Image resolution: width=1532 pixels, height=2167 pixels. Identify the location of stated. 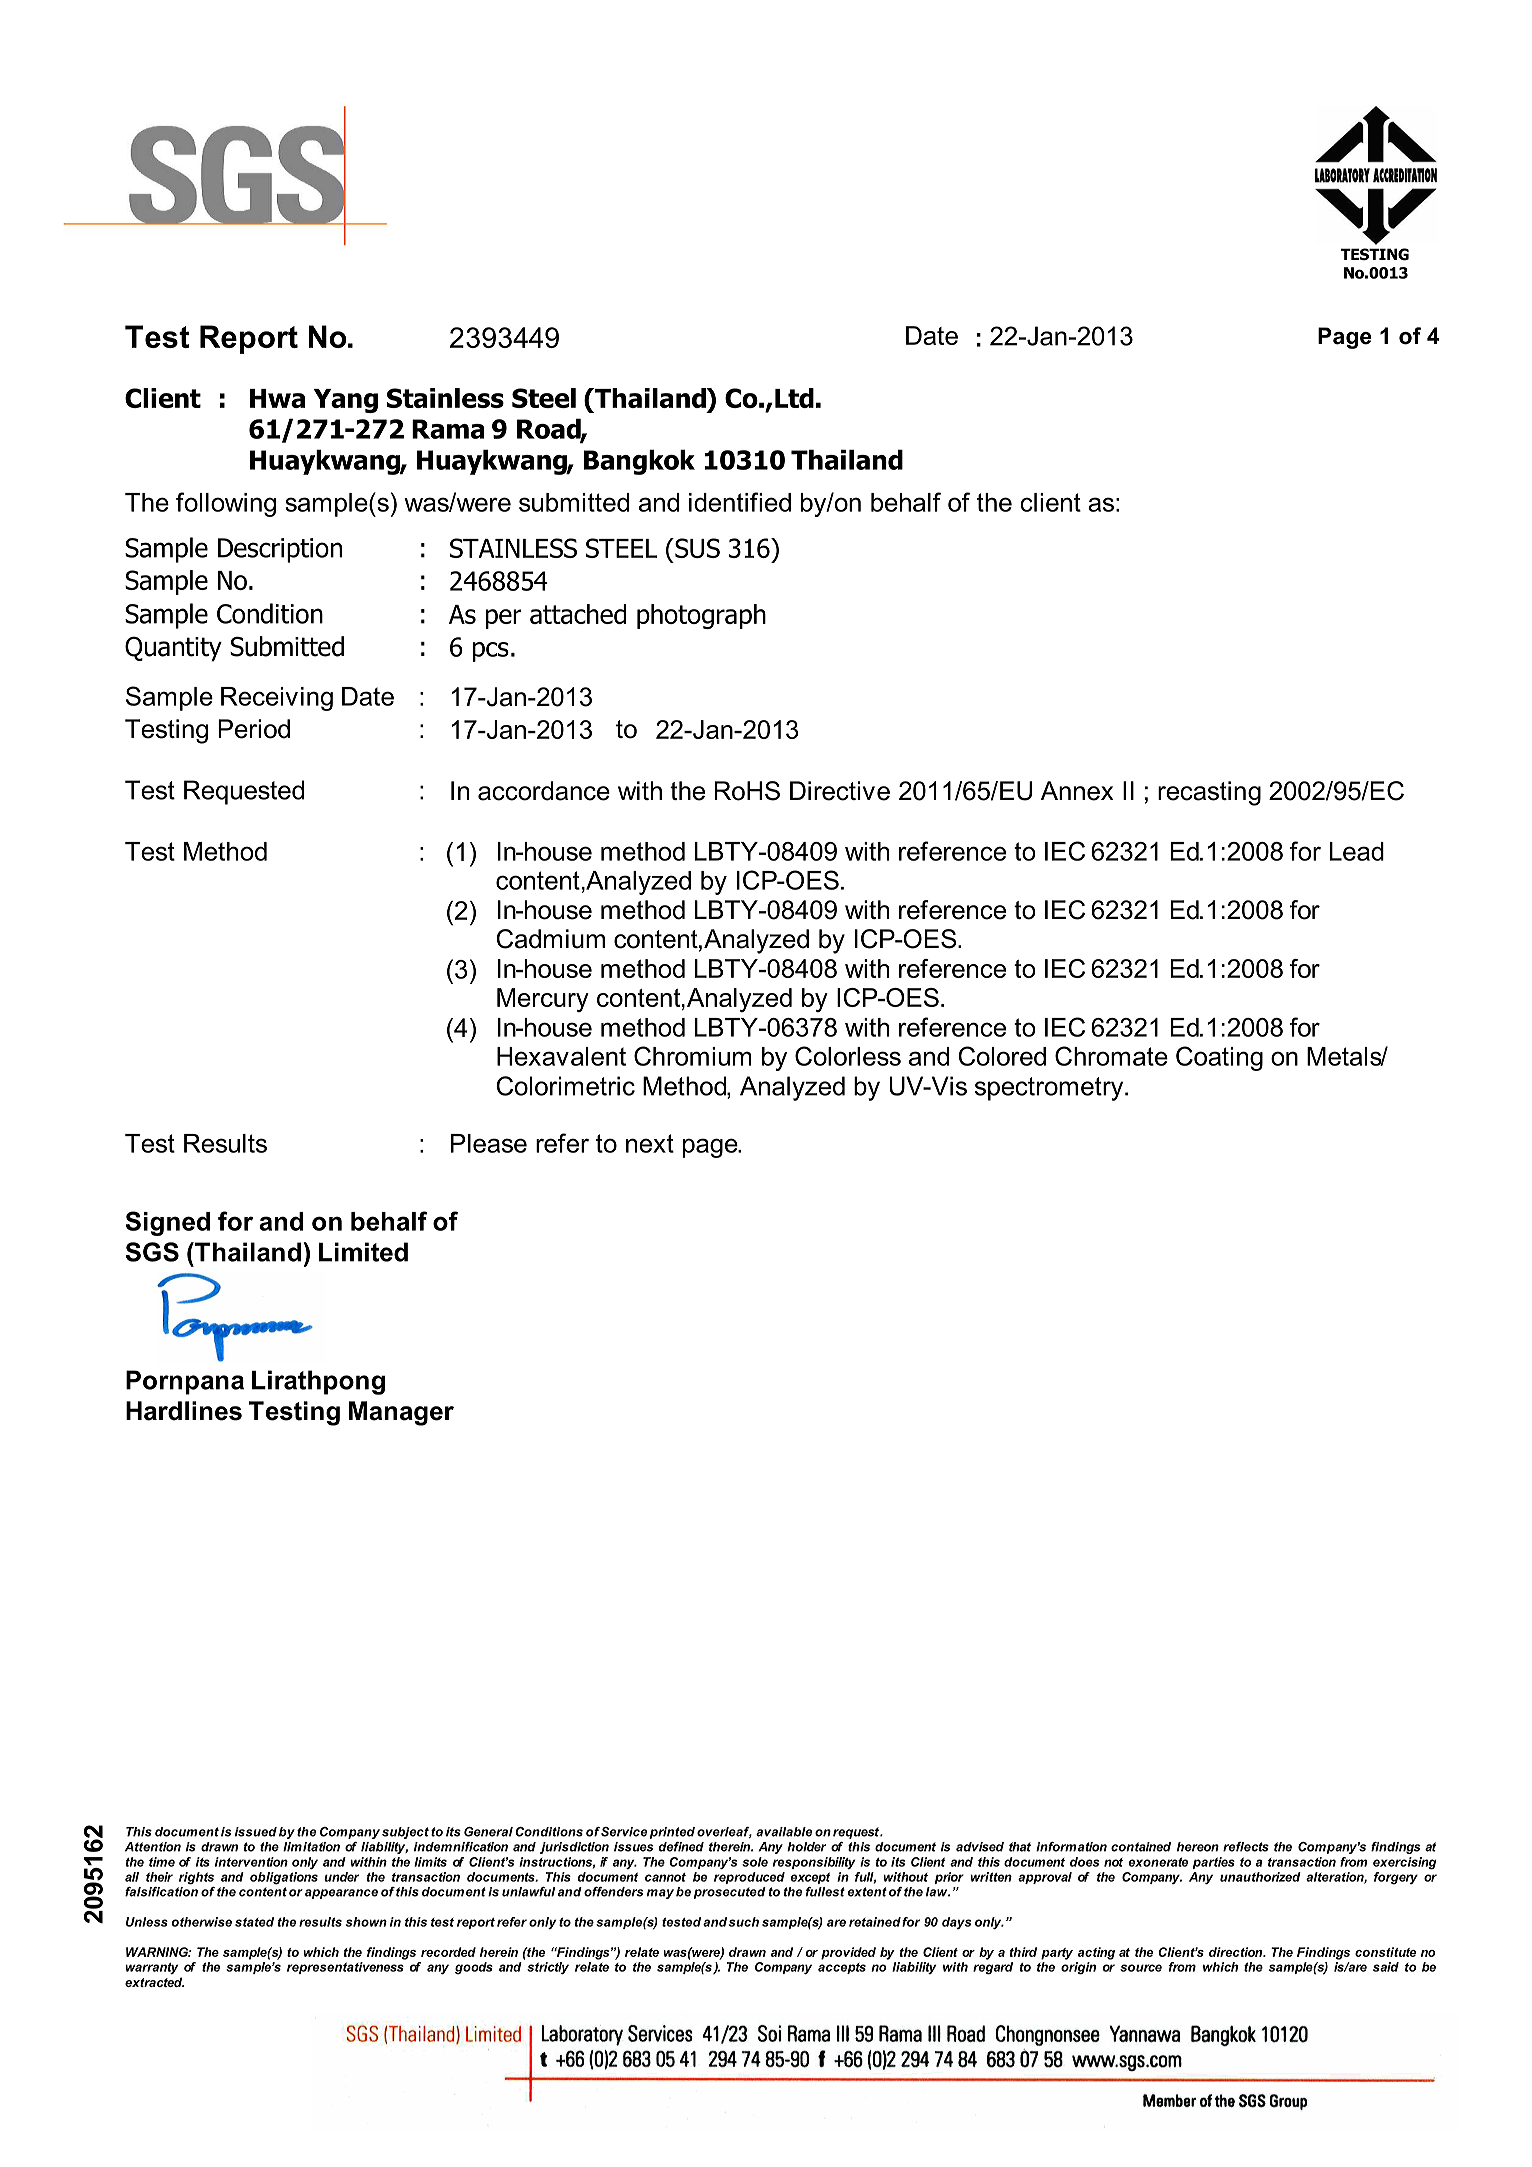
(254, 1922).
